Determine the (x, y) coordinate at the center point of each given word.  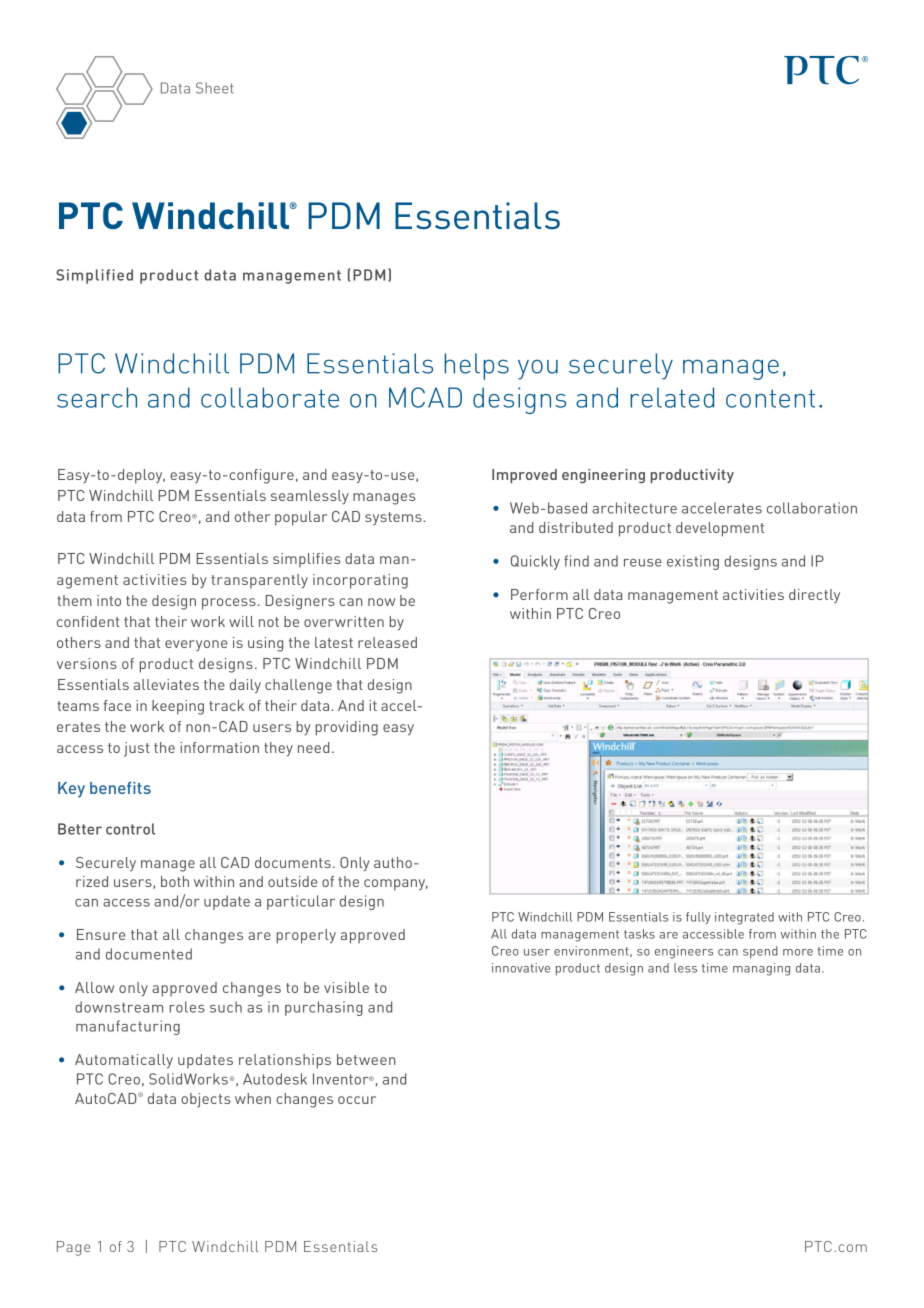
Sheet (215, 88)
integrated (744, 918)
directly (814, 596)
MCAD (425, 397)
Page (73, 1248)
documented (149, 954)
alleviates (166, 684)
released (387, 642)
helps (476, 366)
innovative (521, 968)
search (97, 397)
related (672, 397)
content (770, 398)
